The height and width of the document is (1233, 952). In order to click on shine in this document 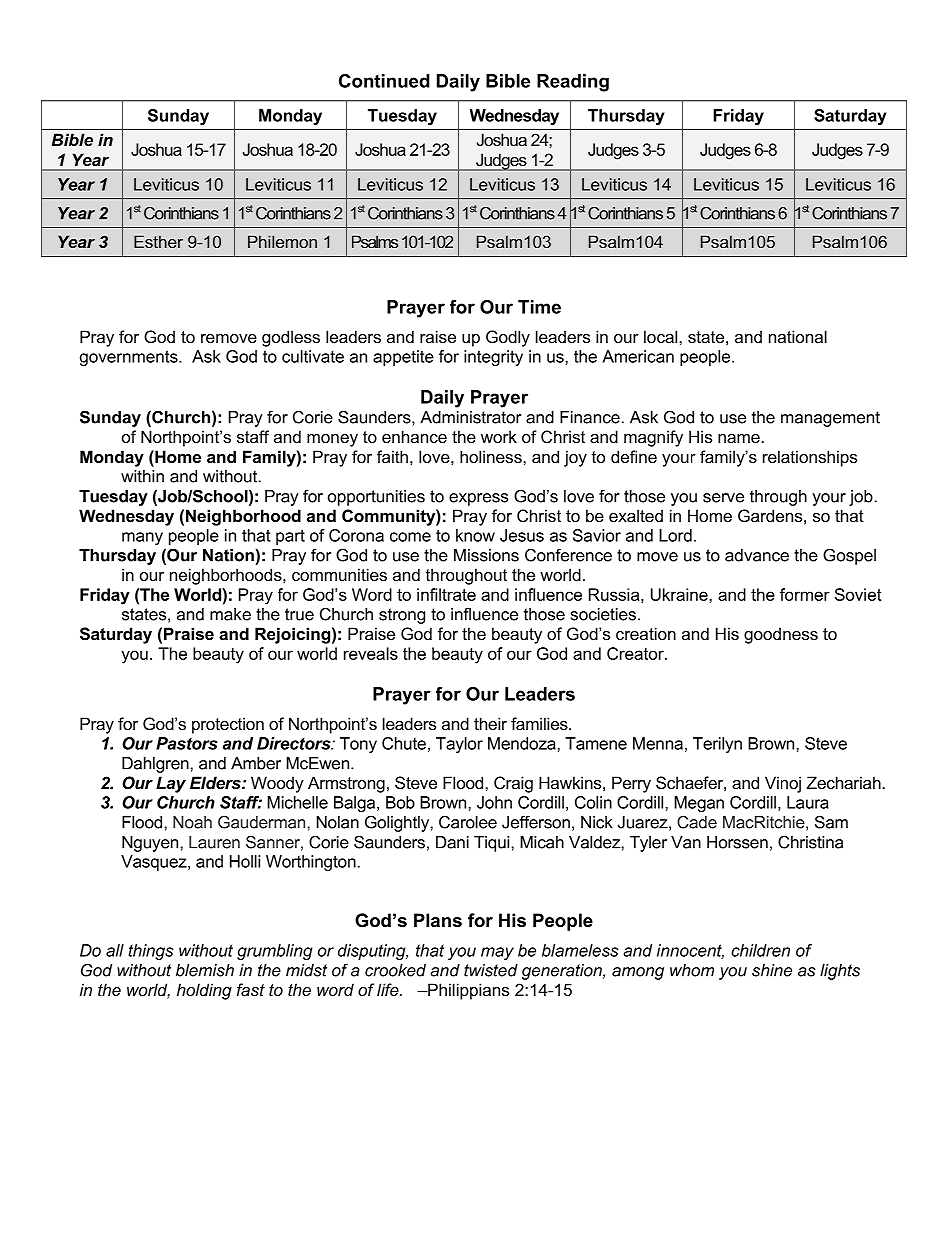, I will do `click(772, 970)`.
